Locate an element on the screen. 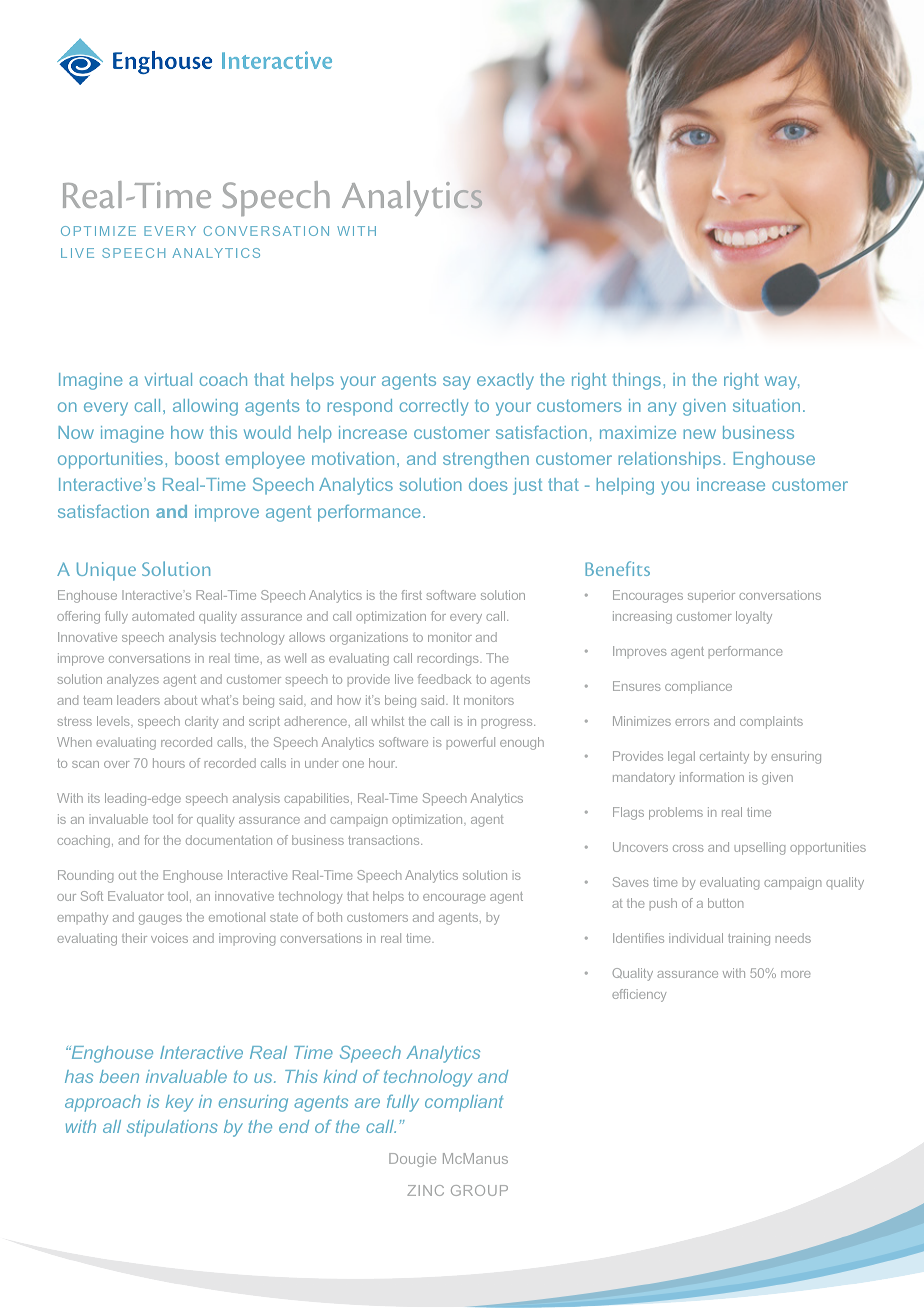  information is located at coordinates (712, 777).
